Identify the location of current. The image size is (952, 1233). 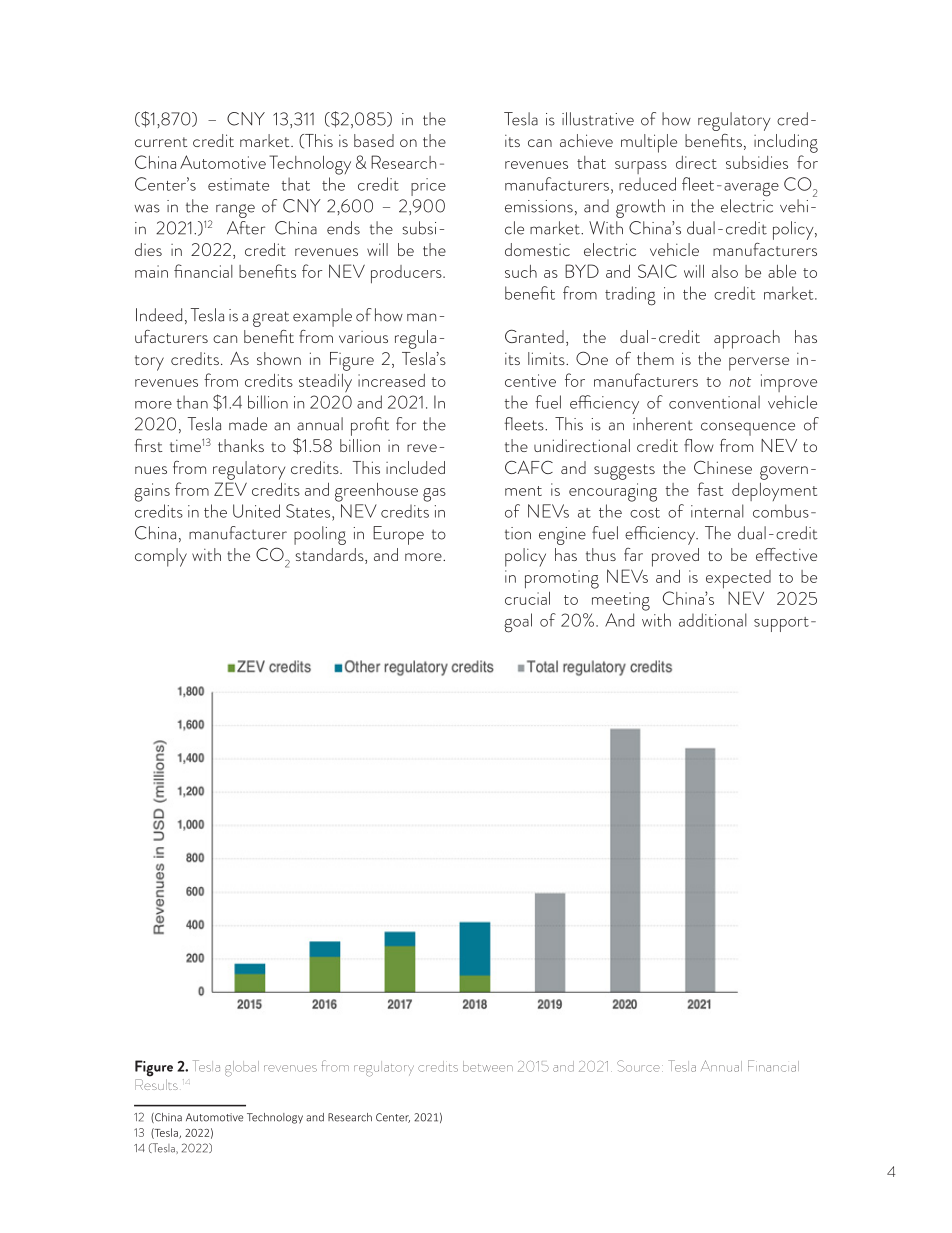
(161, 142).
